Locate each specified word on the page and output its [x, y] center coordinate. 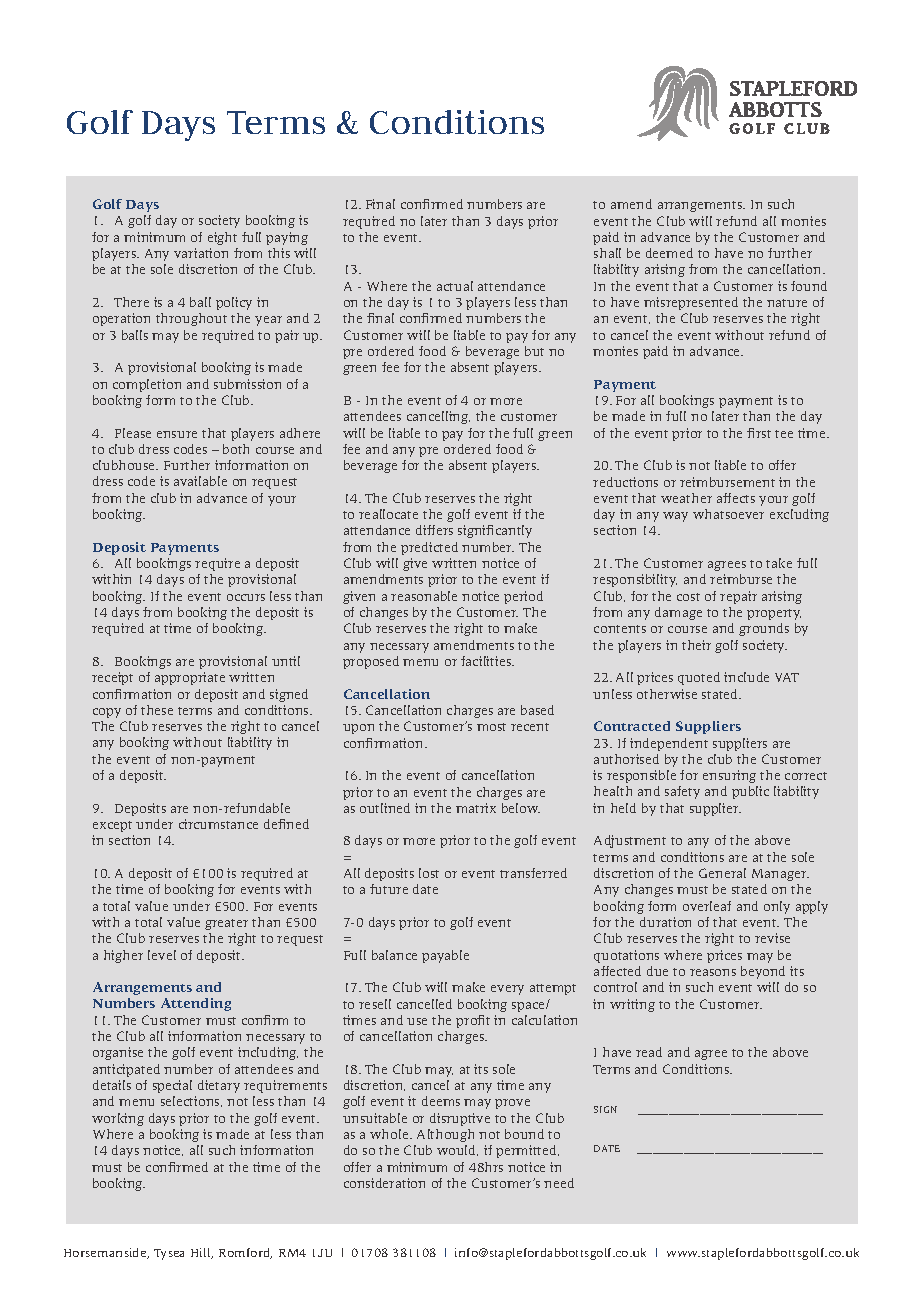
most [491, 727]
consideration [384, 1183]
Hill [202, 1253]
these [157, 710]
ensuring [729, 776]
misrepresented [691, 303]
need [559, 1183]
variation [201, 253]
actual [455, 286]
